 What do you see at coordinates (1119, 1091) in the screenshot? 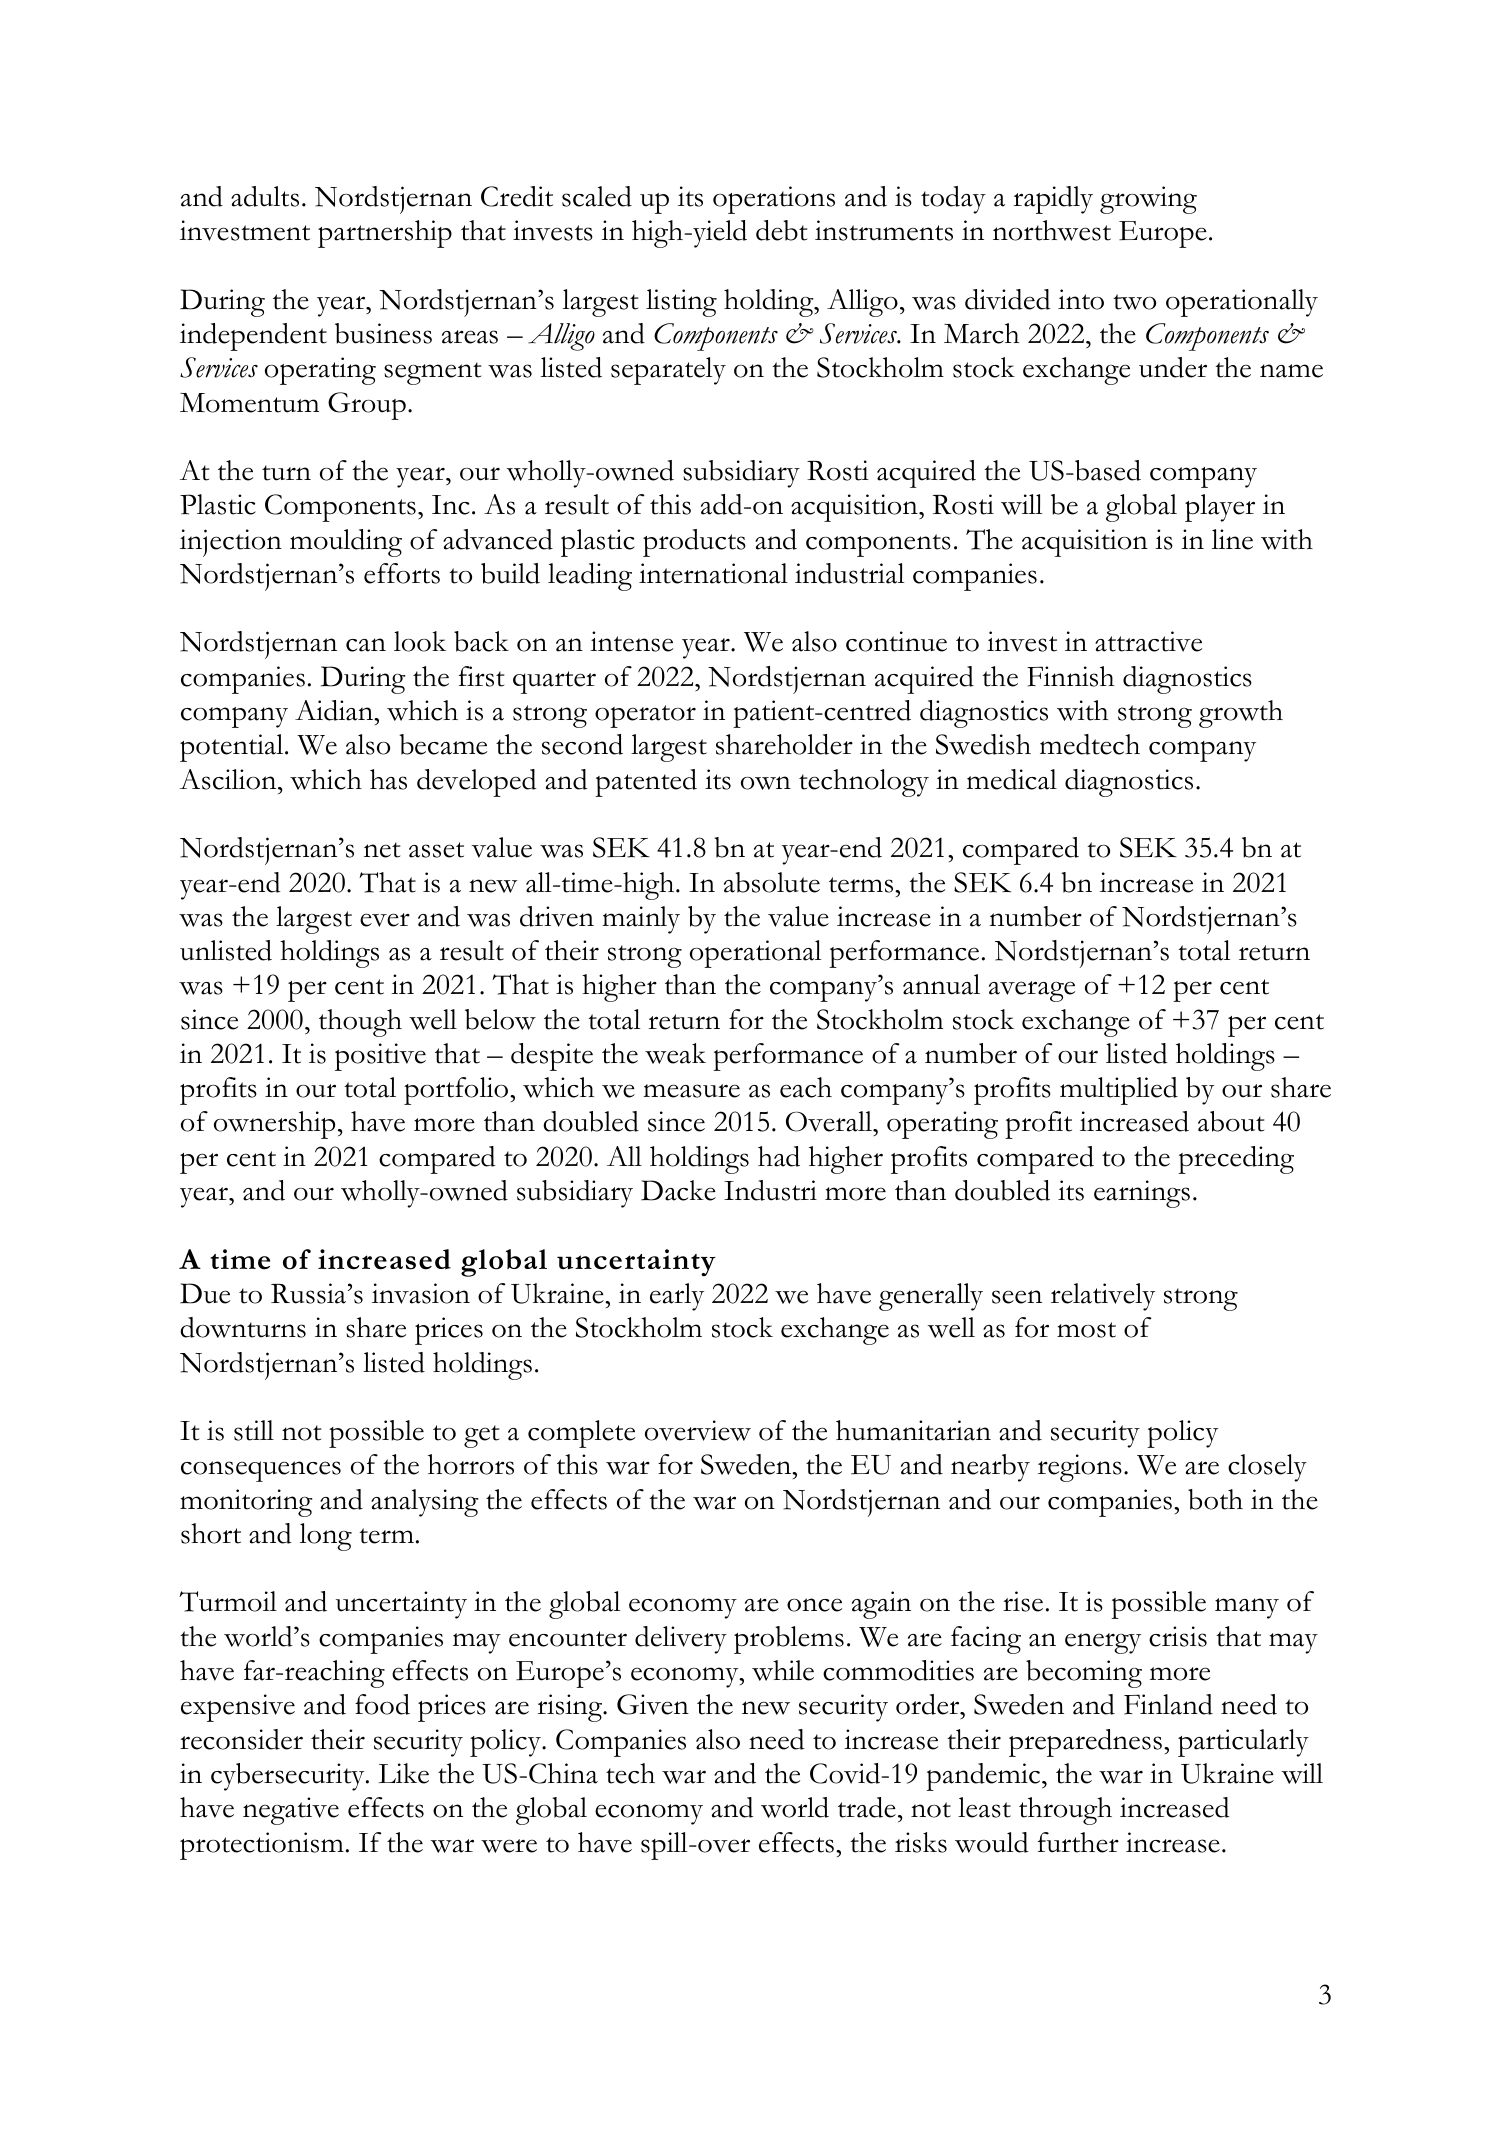
I see `multiplied` at bounding box center [1119, 1091].
